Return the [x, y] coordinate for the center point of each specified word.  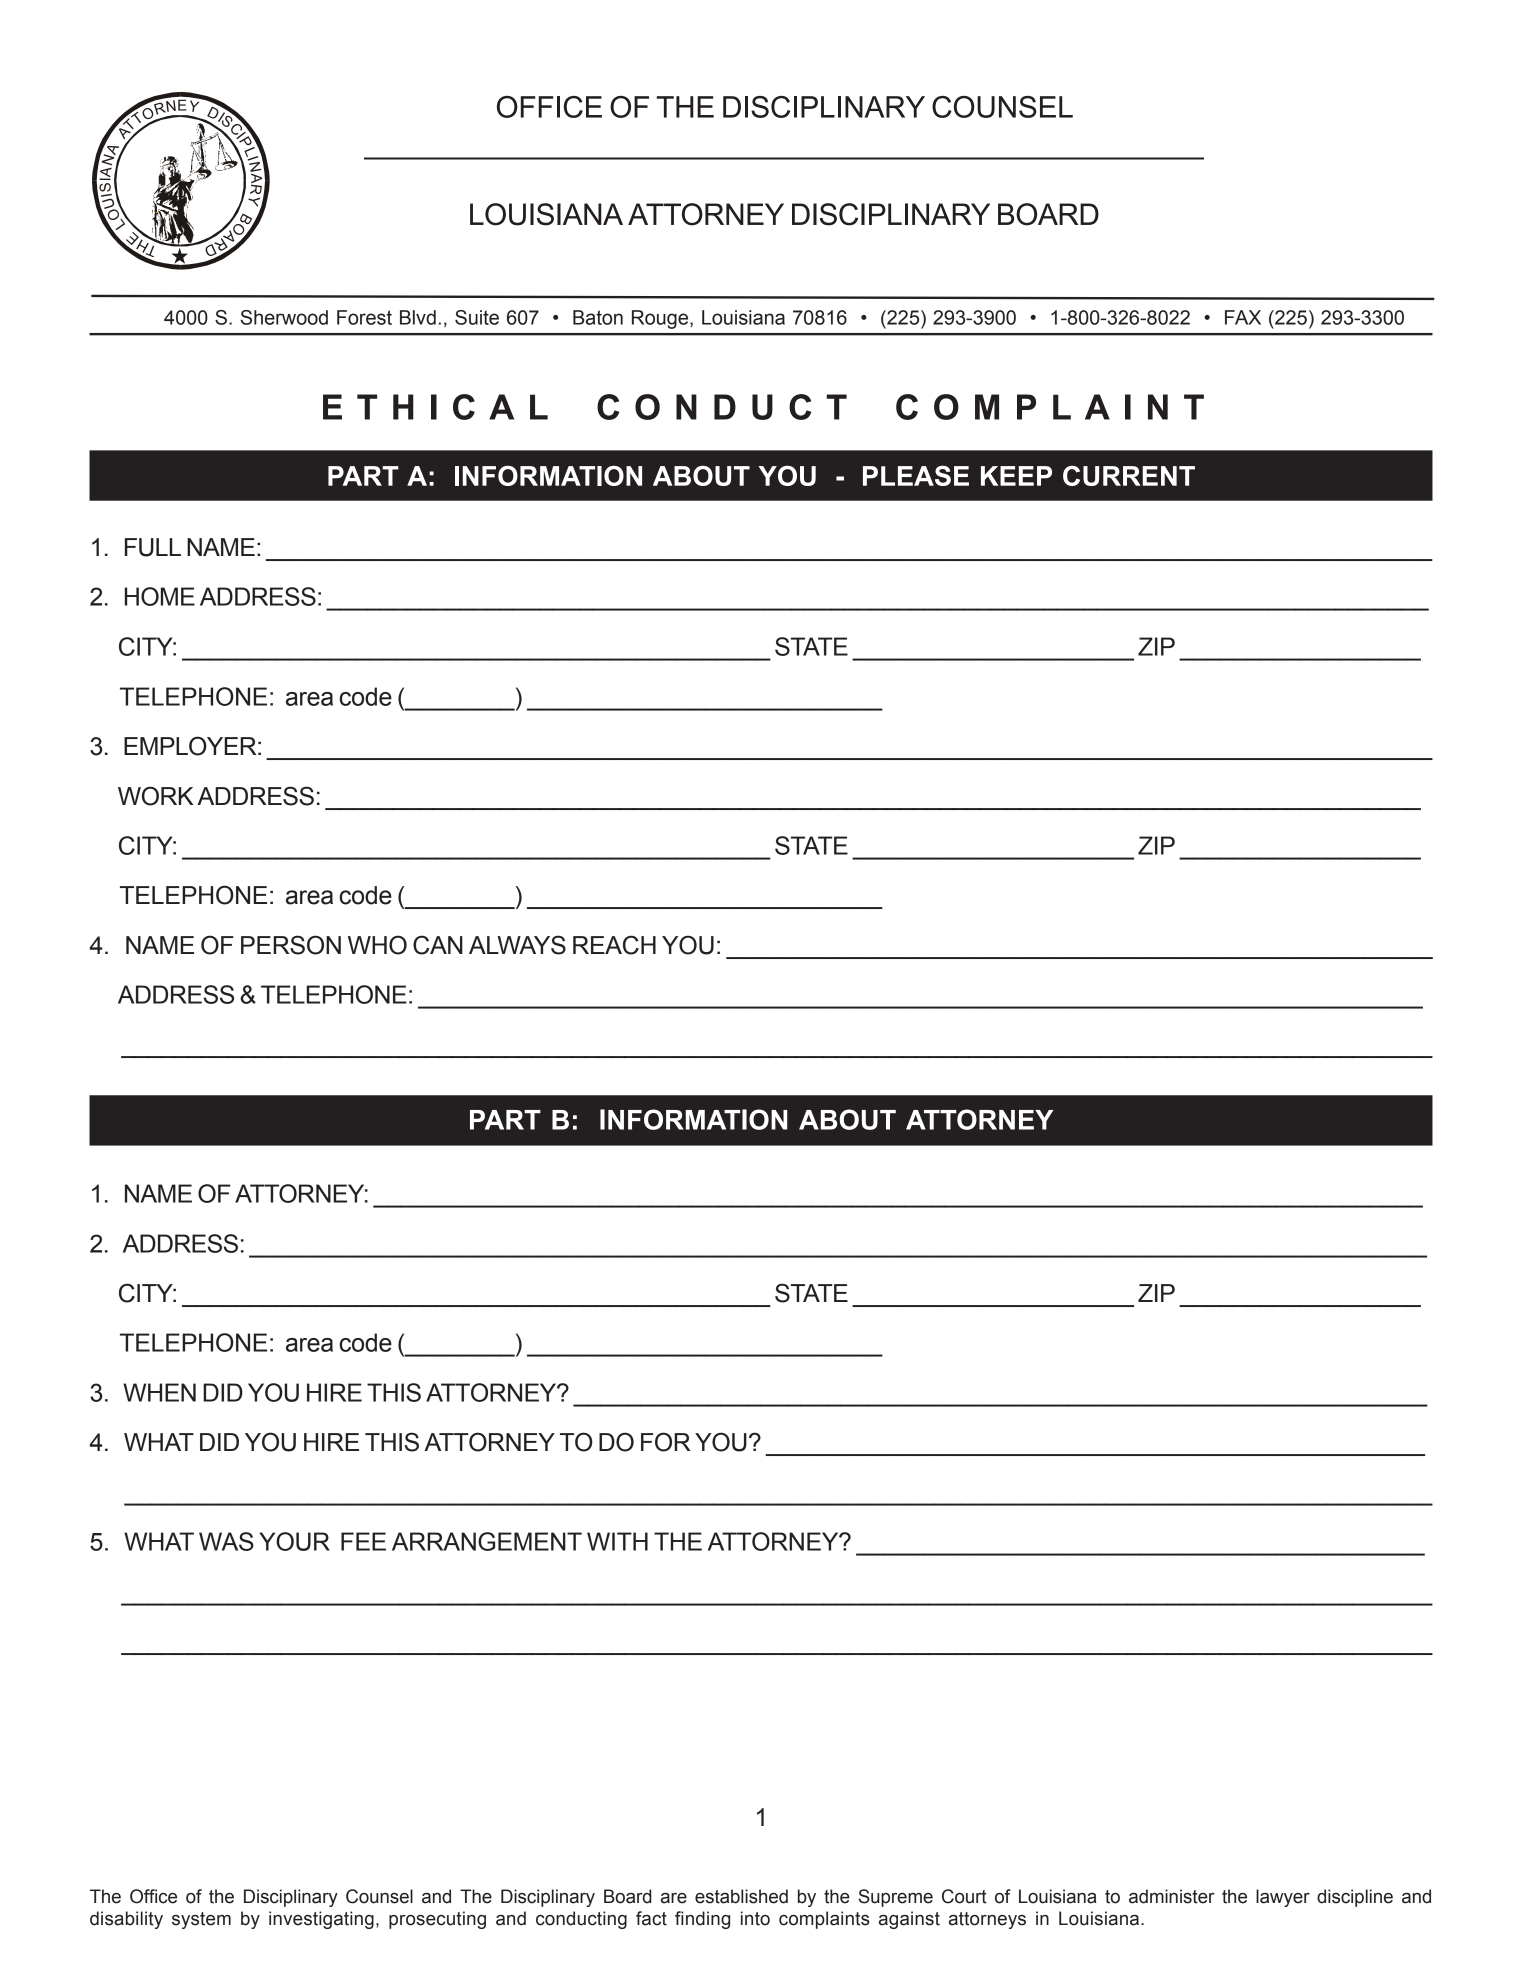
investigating [321, 1920]
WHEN [159, 1392]
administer [1172, 1896]
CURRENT [1129, 475]
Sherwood [284, 317]
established [741, 1896]
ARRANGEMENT [487, 1541]
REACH [614, 945]
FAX [1243, 317]
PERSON [291, 945]
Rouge [661, 319]
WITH [617, 1541]
